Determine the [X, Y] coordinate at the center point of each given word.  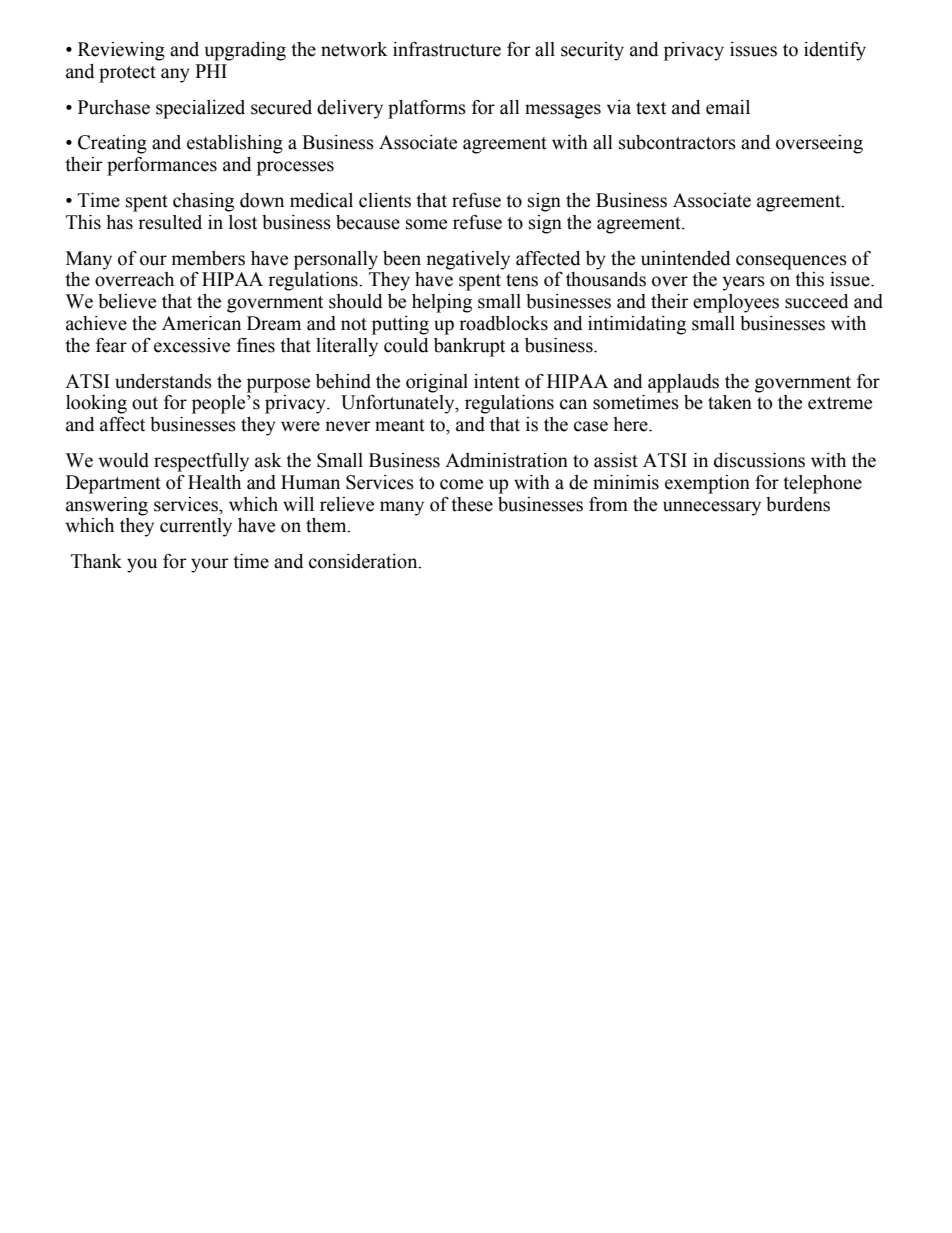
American [201, 323]
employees [736, 303]
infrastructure [447, 49]
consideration [364, 561]
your [210, 565]
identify [835, 51]
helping [442, 303]
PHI [211, 71]
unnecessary [712, 508]
